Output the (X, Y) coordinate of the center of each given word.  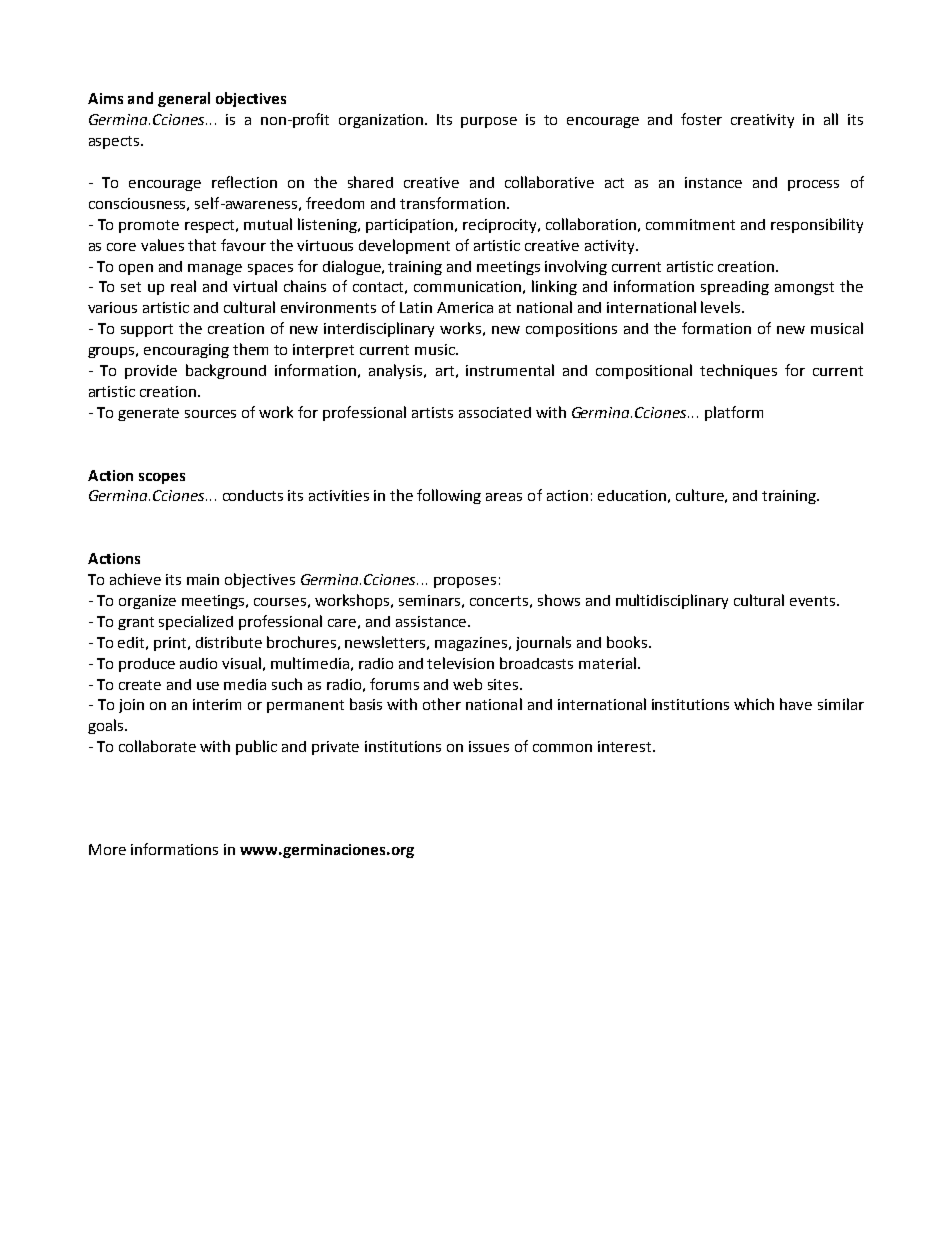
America (465, 307)
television (460, 663)
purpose (489, 122)
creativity (762, 121)
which (754, 704)
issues (489, 746)
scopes (162, 478)
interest (626, 746)
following (449, 496)
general (184, 99)
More (107, 849)
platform (734, 413)
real (183, 286)
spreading (735, 288)
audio (198, 663)
